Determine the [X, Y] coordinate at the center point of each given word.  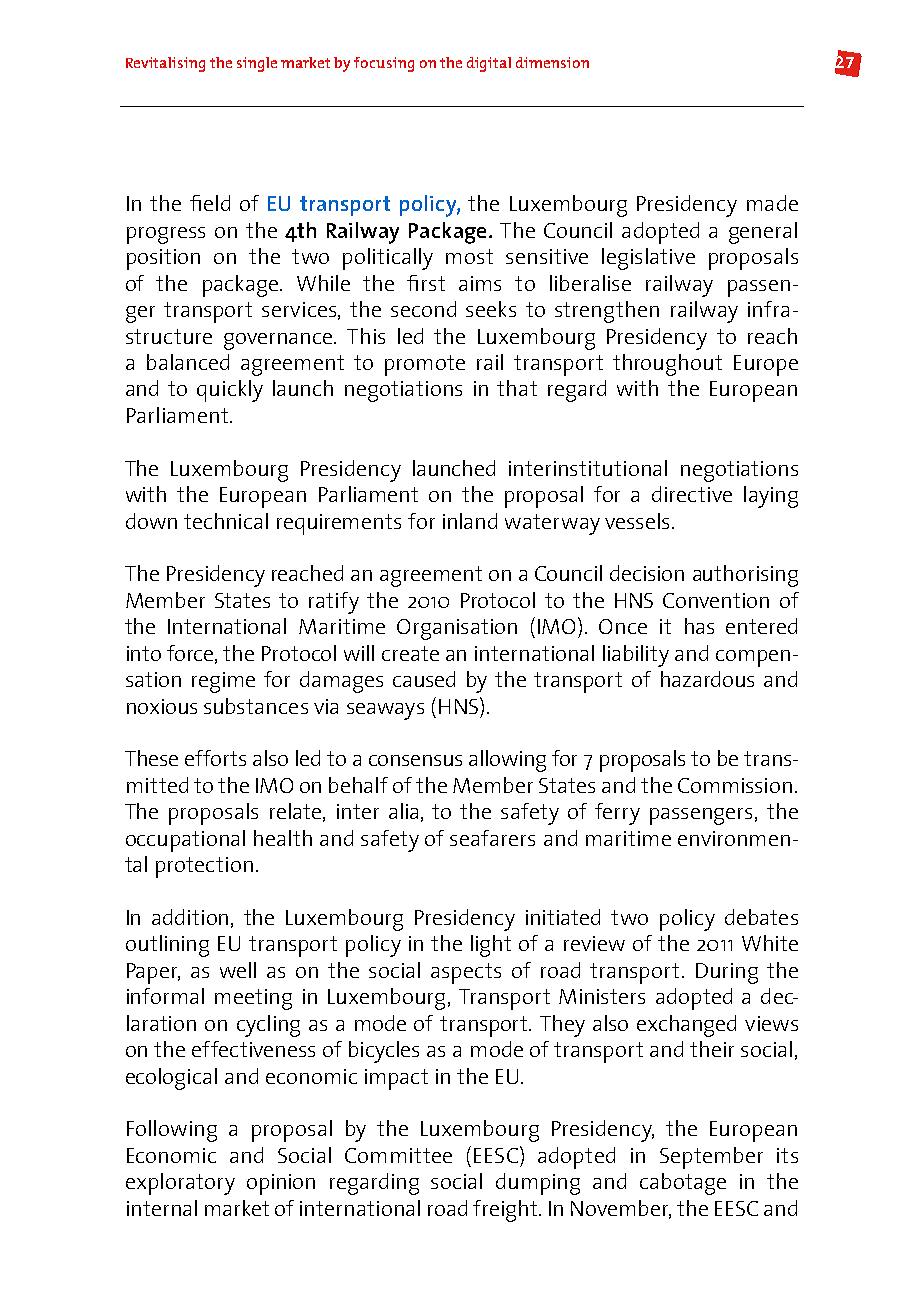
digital [489, 64]
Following [172, 1131]
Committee [398, 1155]
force [191, 654]
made [772, 203]
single [257, 64]
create [410, 653]
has [699, 626]
